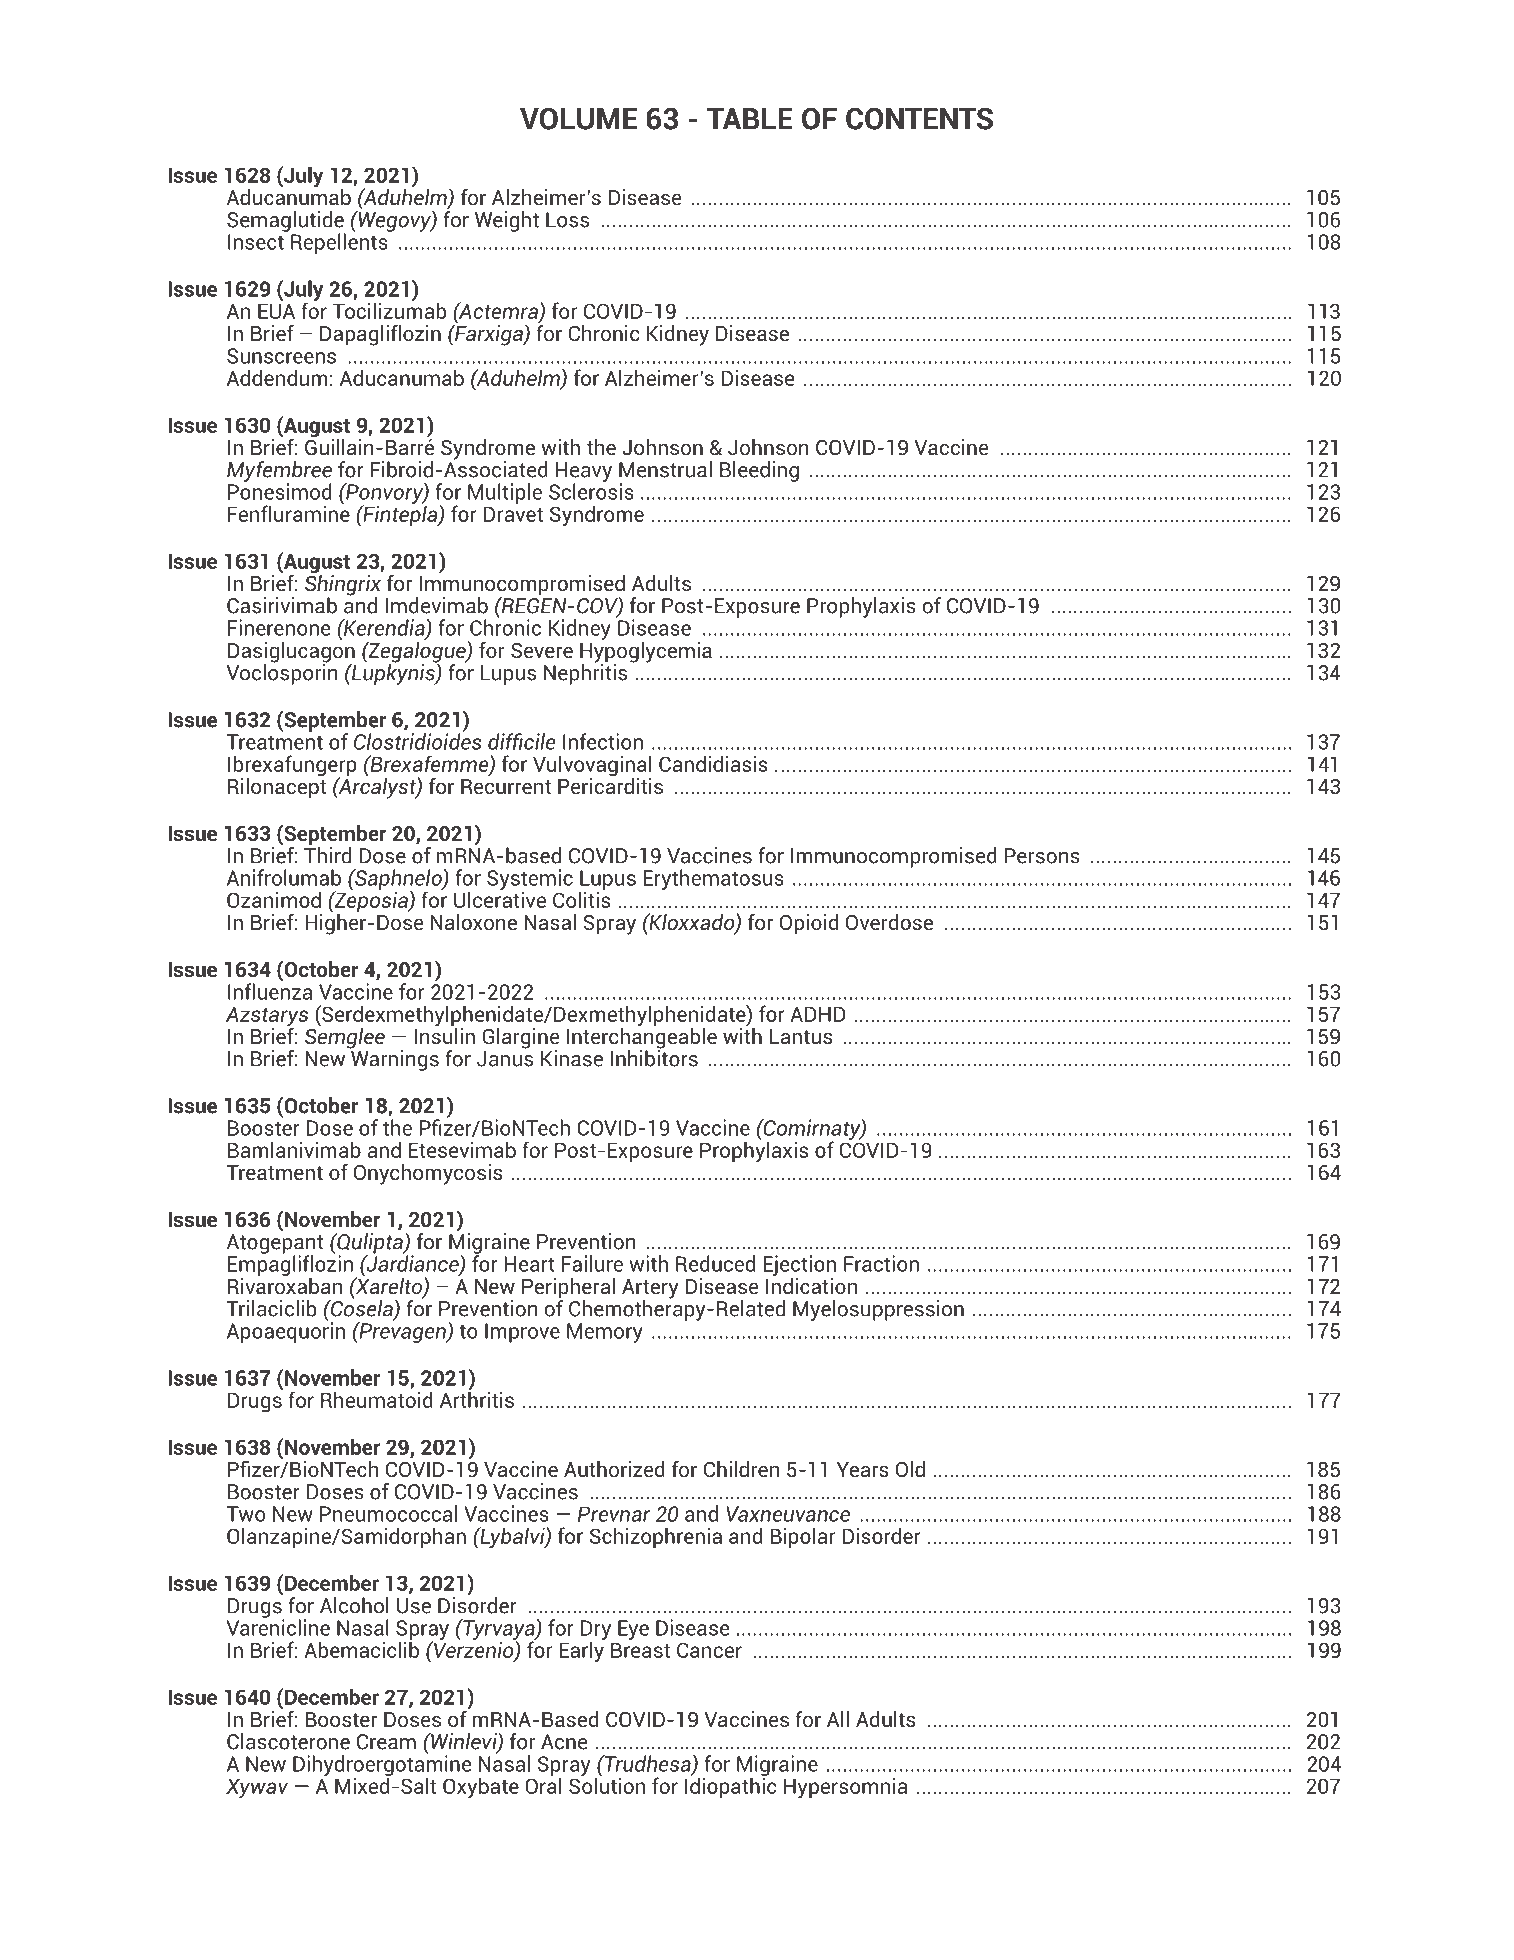  I want to click on All, so click(838, 1719).
